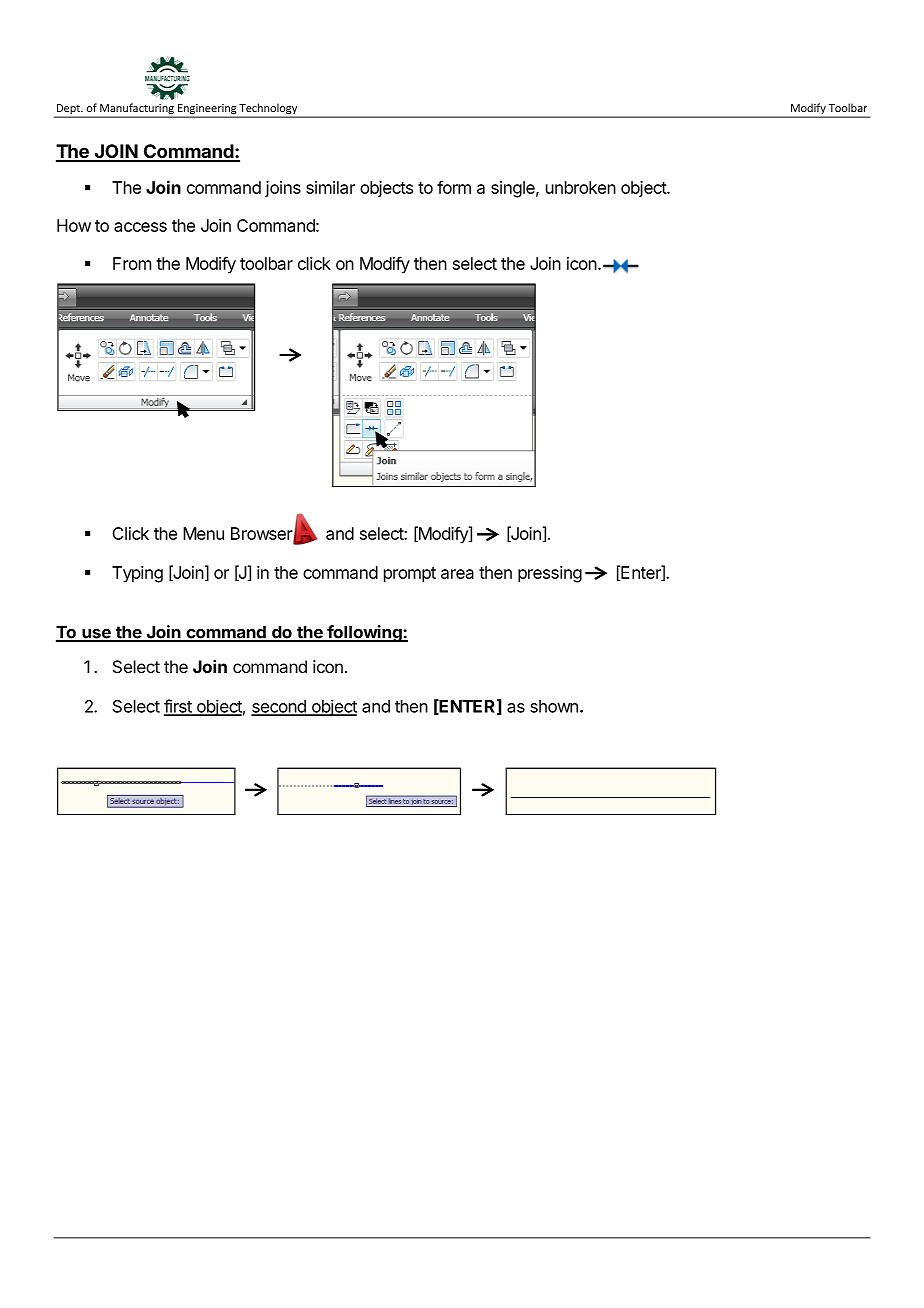  I want to click on shown, so click(554, 706).
